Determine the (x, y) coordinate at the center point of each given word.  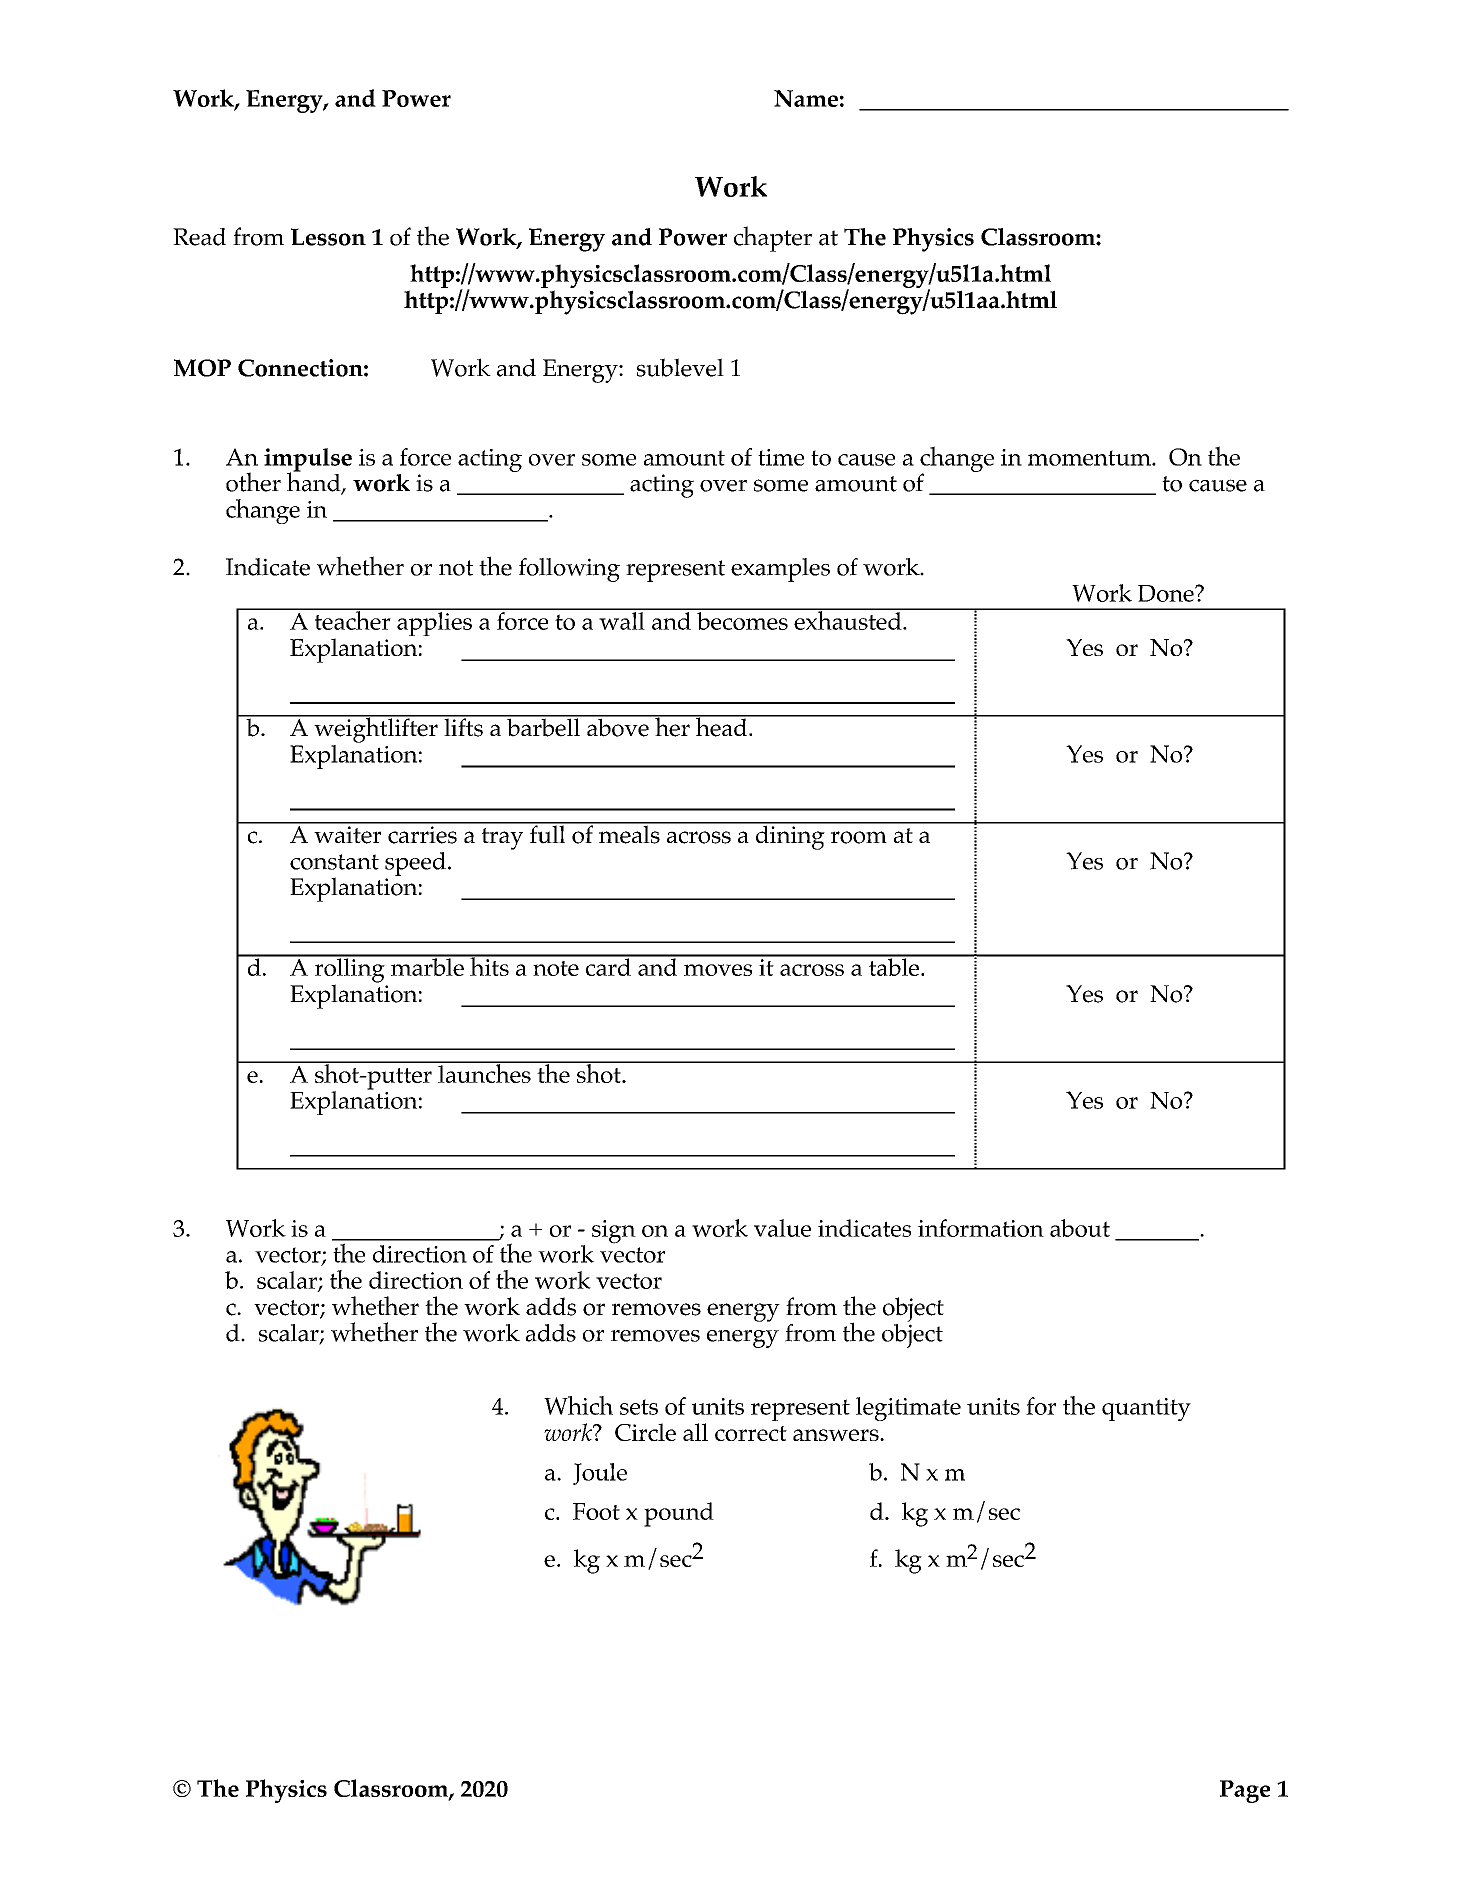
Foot (596, 1511)
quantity (1146, 1409)
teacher (352, 619)
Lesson (328, 237)
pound (679, 1514)
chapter (773, 239)
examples (780, 570)
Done (1167, 593)
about (1080, 1228)
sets (639, 1407)
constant (334, 862)
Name (806, 98)
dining (790, 836)
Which (578, 1405)
